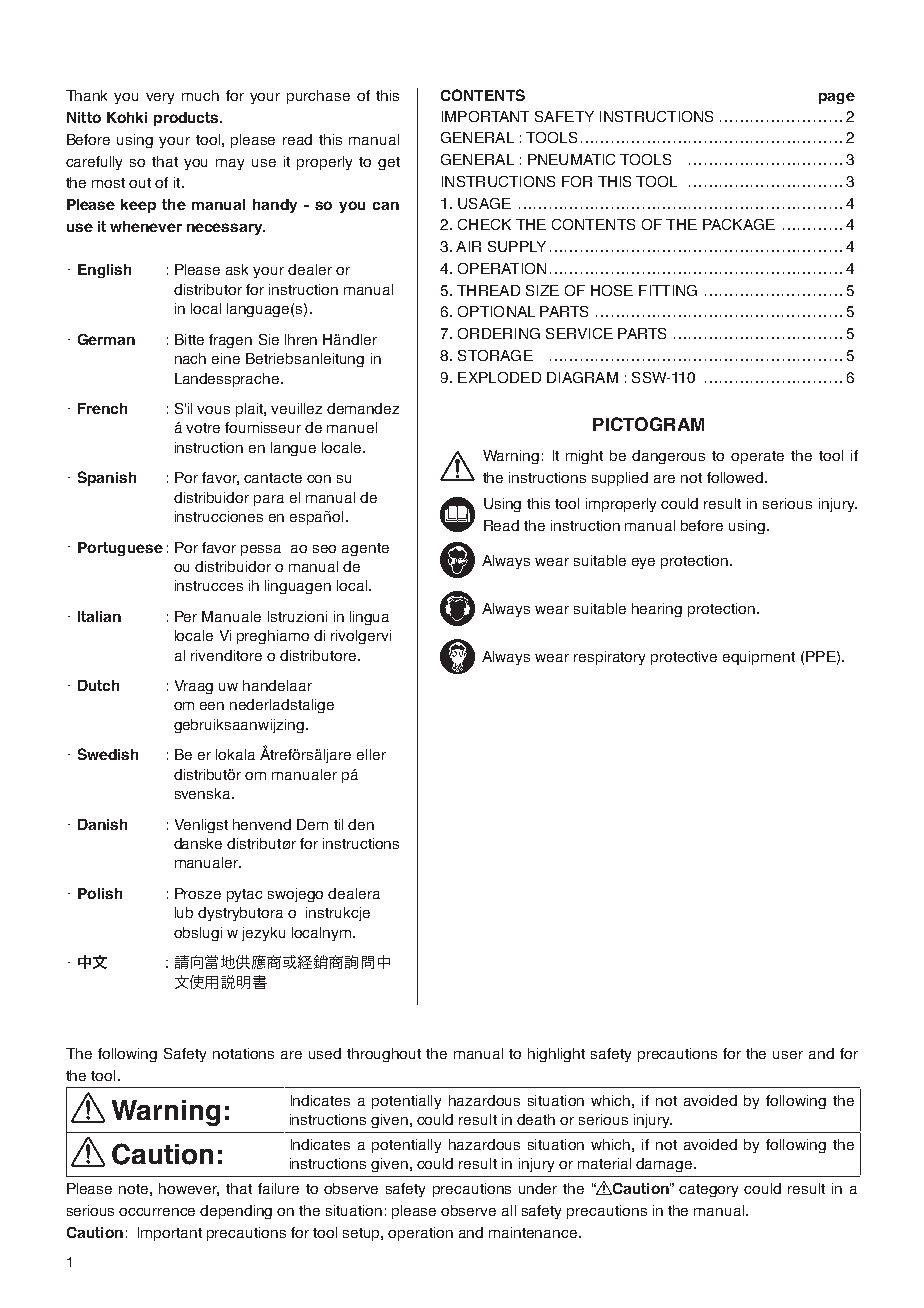 The width and height of the screenshot is (924, 1308). What do you see at coordinates (538, 1188) in the screenshot?
I see `under` at bounding box center [538, 1188].
